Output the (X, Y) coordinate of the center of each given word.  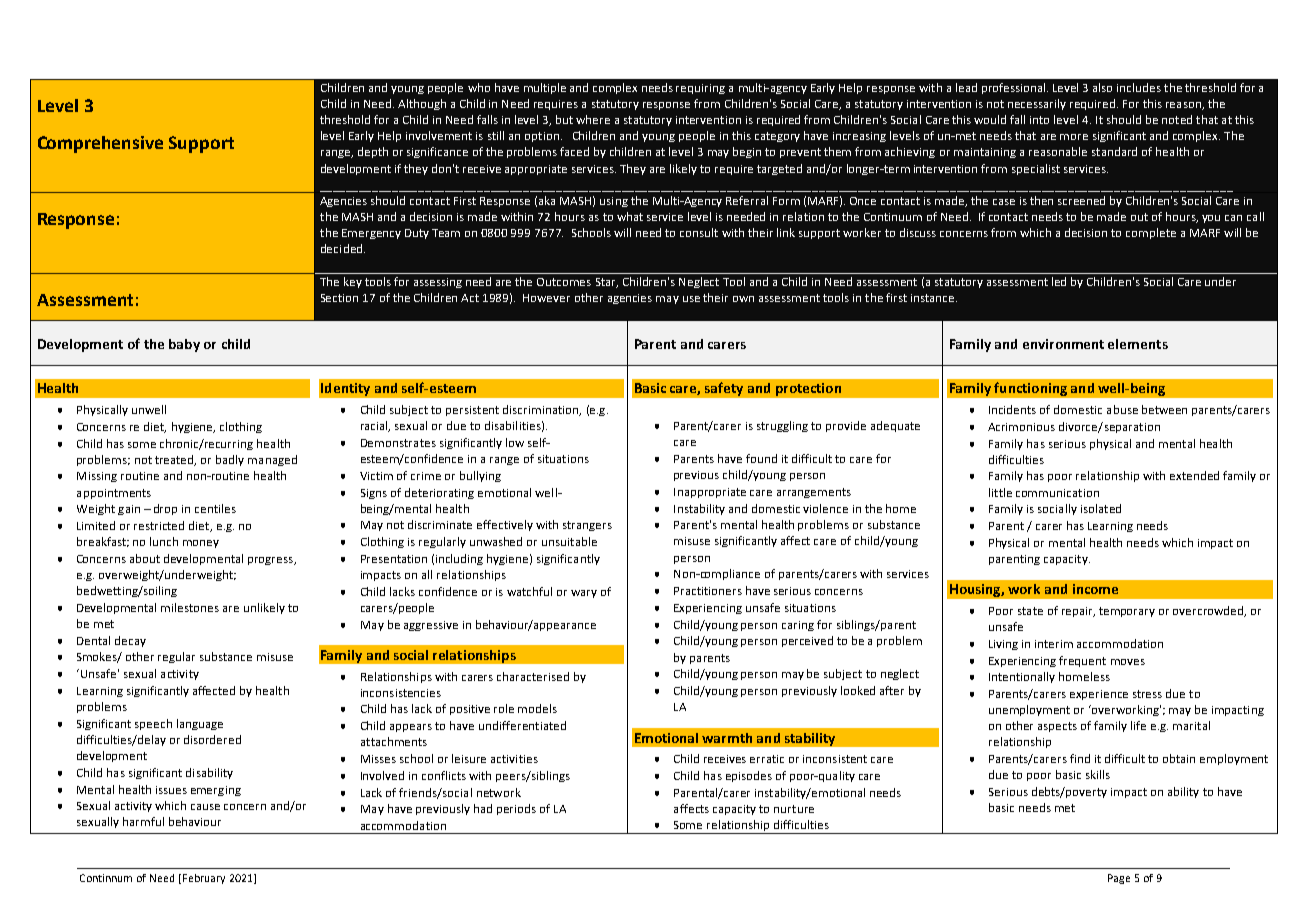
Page (1119, 879)
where (593, 119)
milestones (190, 607)
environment (1063, 344)
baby (184, 345)
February (204, 879)
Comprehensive (100, 144)
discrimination (542, 410)
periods (516, 809)
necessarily (1037, 104)
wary (584, 594)
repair (1078, 612)
